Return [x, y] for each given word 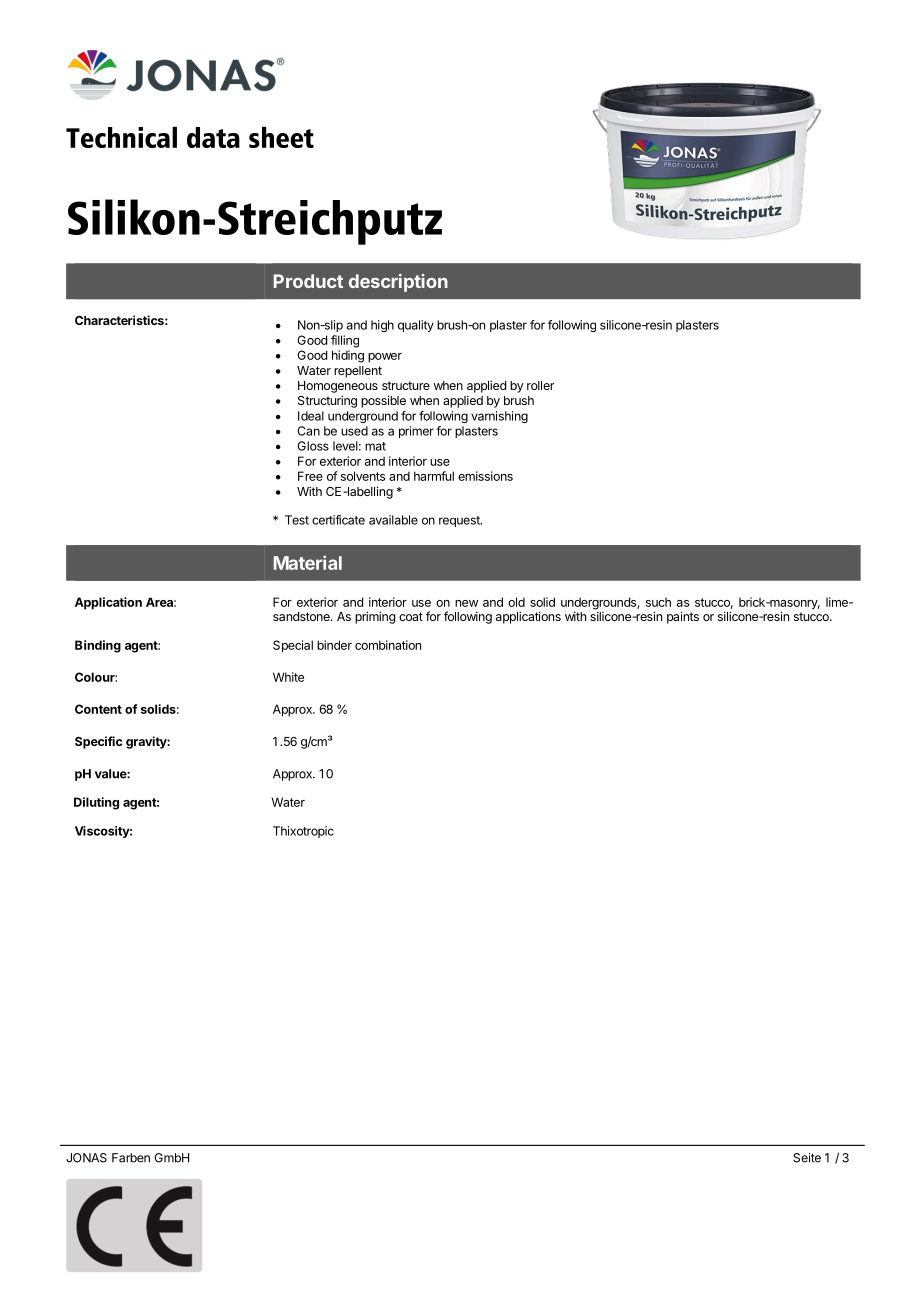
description [398, 283]
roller [540, 385]
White [288, 677]
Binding [98, 646]
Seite [807, 1158]
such [658, 602]
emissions [485, 476]
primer [416, 432]
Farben [131, 1158]
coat [411, 616]
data [213, 137]
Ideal [311, 416]
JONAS [86, 1158]
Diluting [96, 803]
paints [683, 617]
